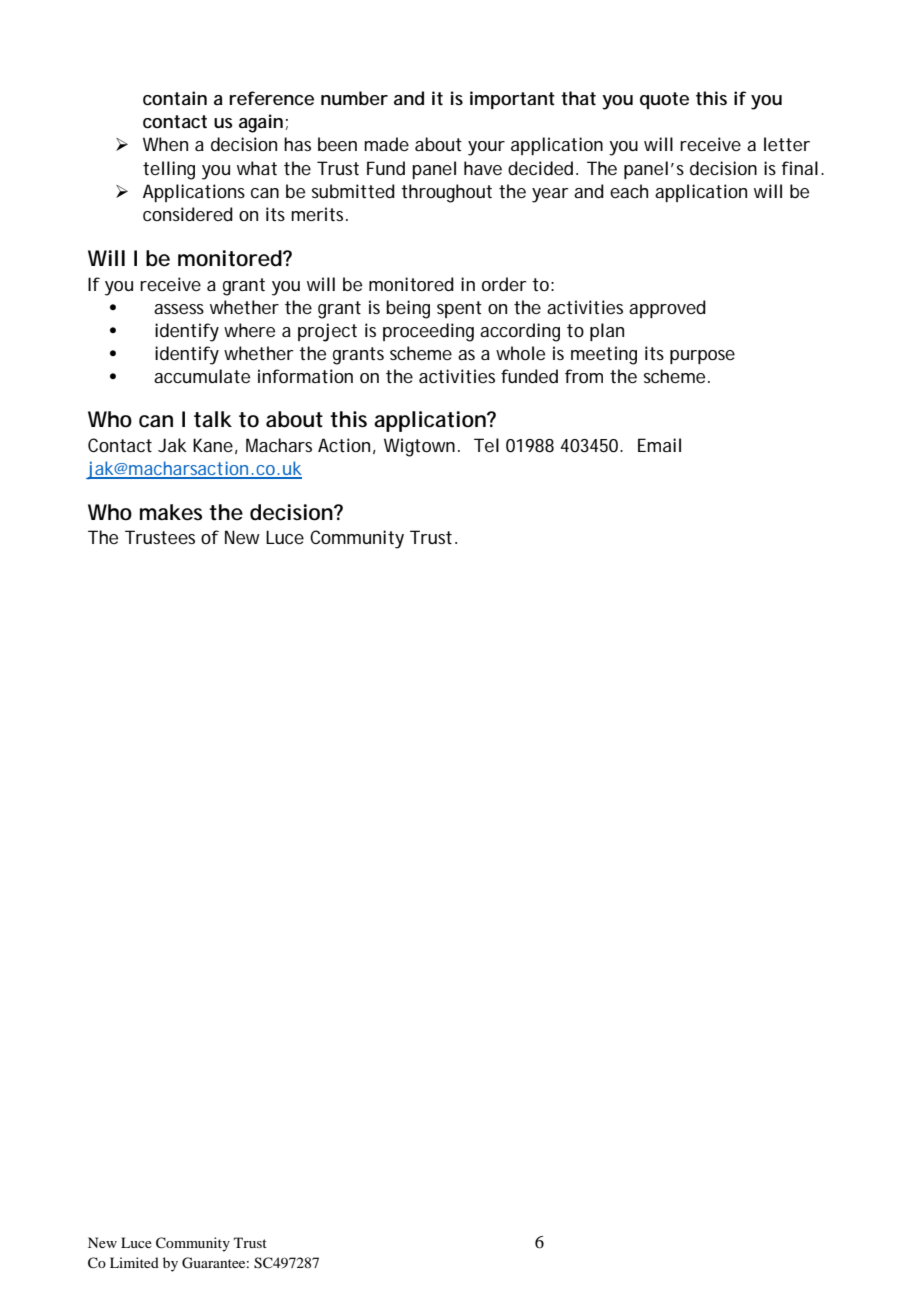 This document has height=1308, width=924. Describe the element at coordinates (520, 353) in the document. I see `whole` at that location.
